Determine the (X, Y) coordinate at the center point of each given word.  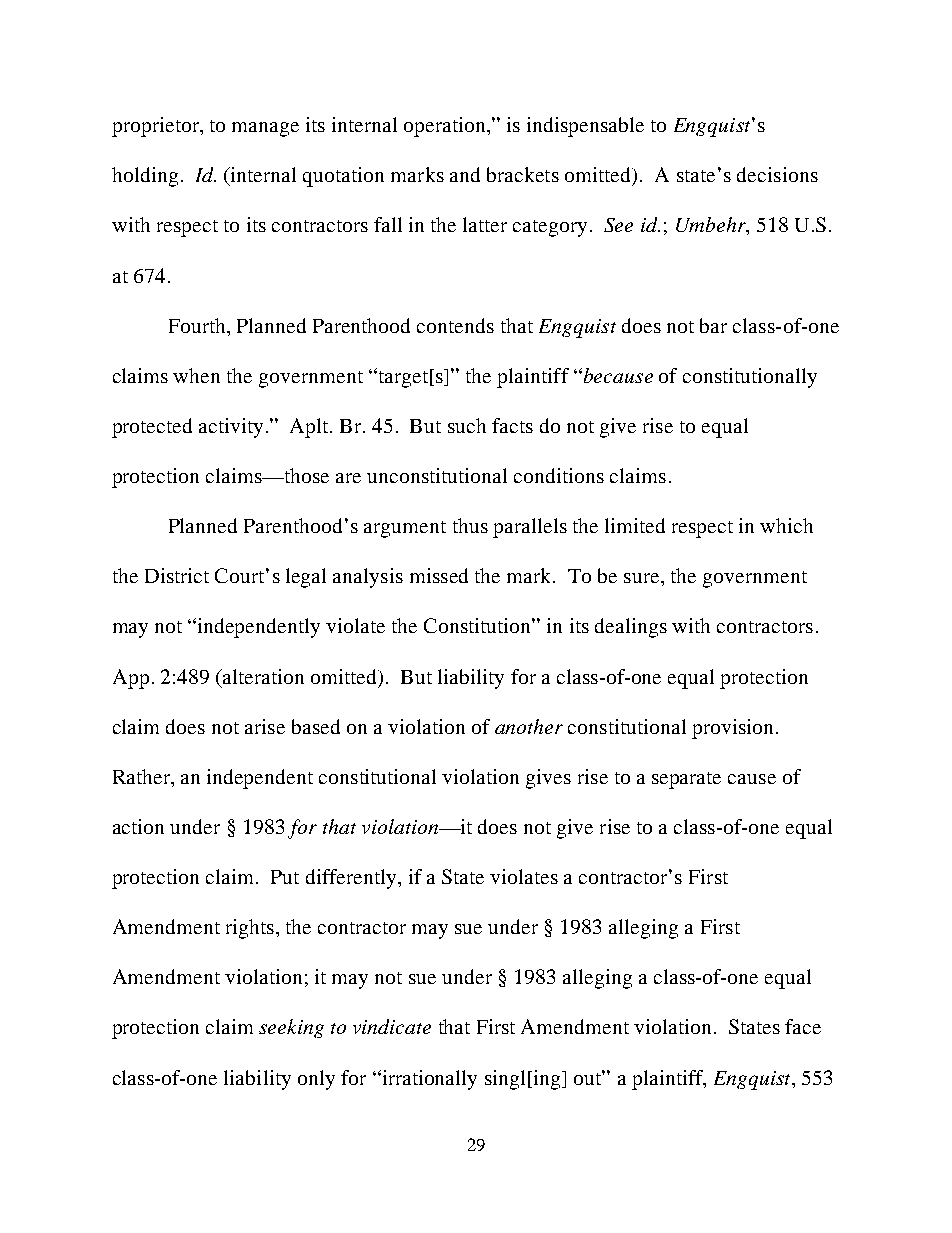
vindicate (392, 1026)
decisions (777, 174)
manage (265, 129)
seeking (291, 1028)
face (803, 1026)
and (465, 174)
